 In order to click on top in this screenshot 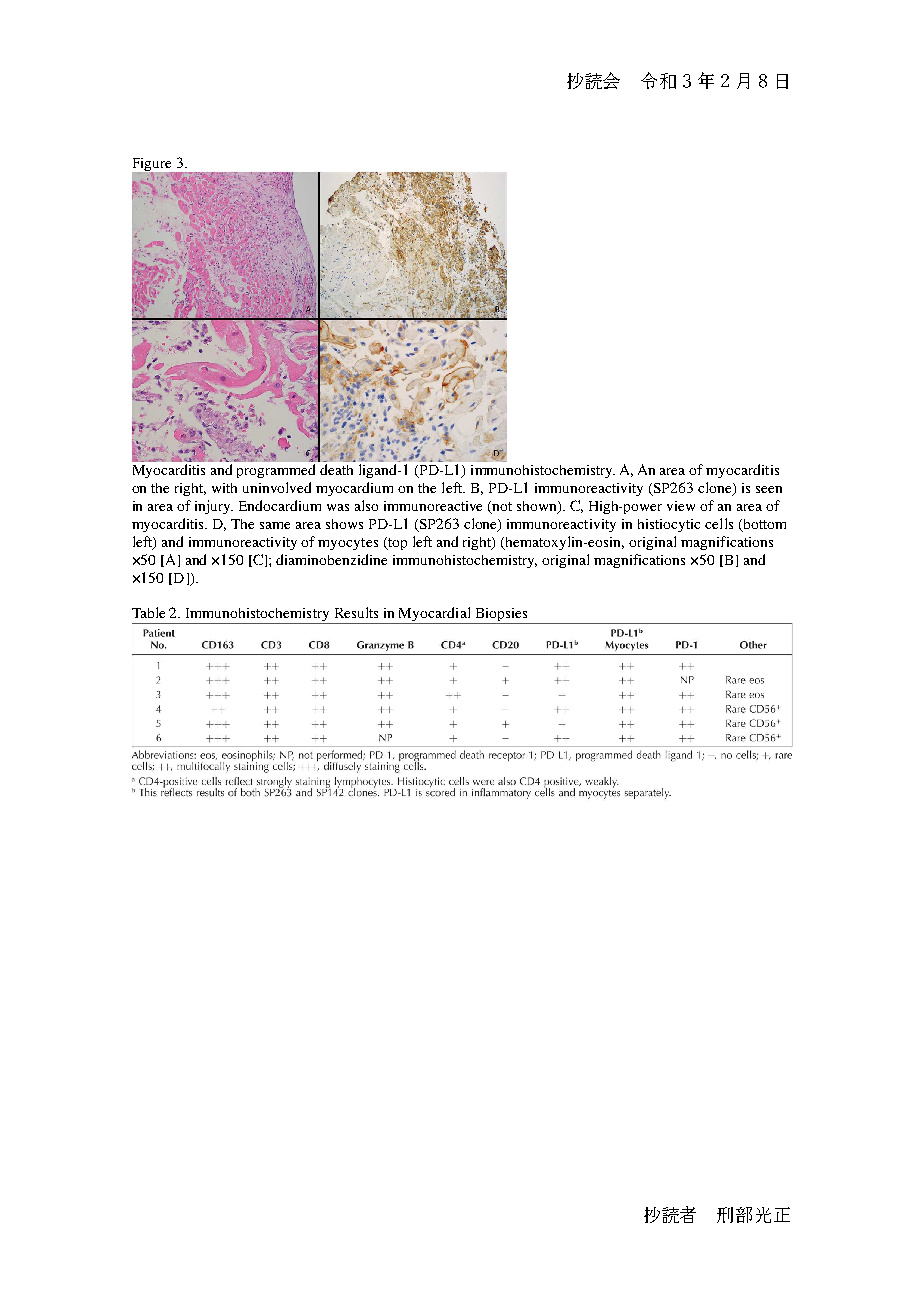, I will do `click(396, 543)`.
